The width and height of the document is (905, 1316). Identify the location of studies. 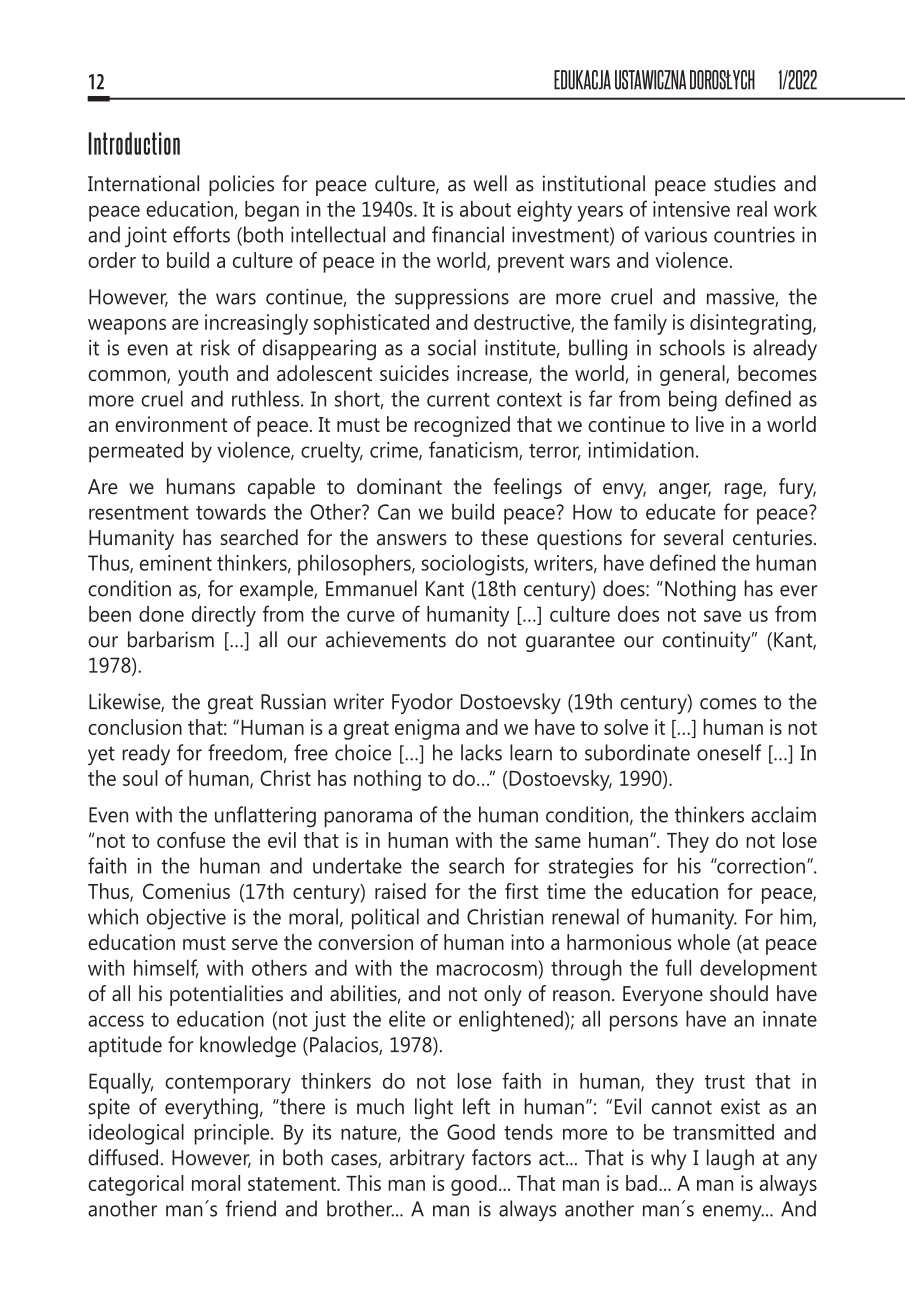
(745, 183).
